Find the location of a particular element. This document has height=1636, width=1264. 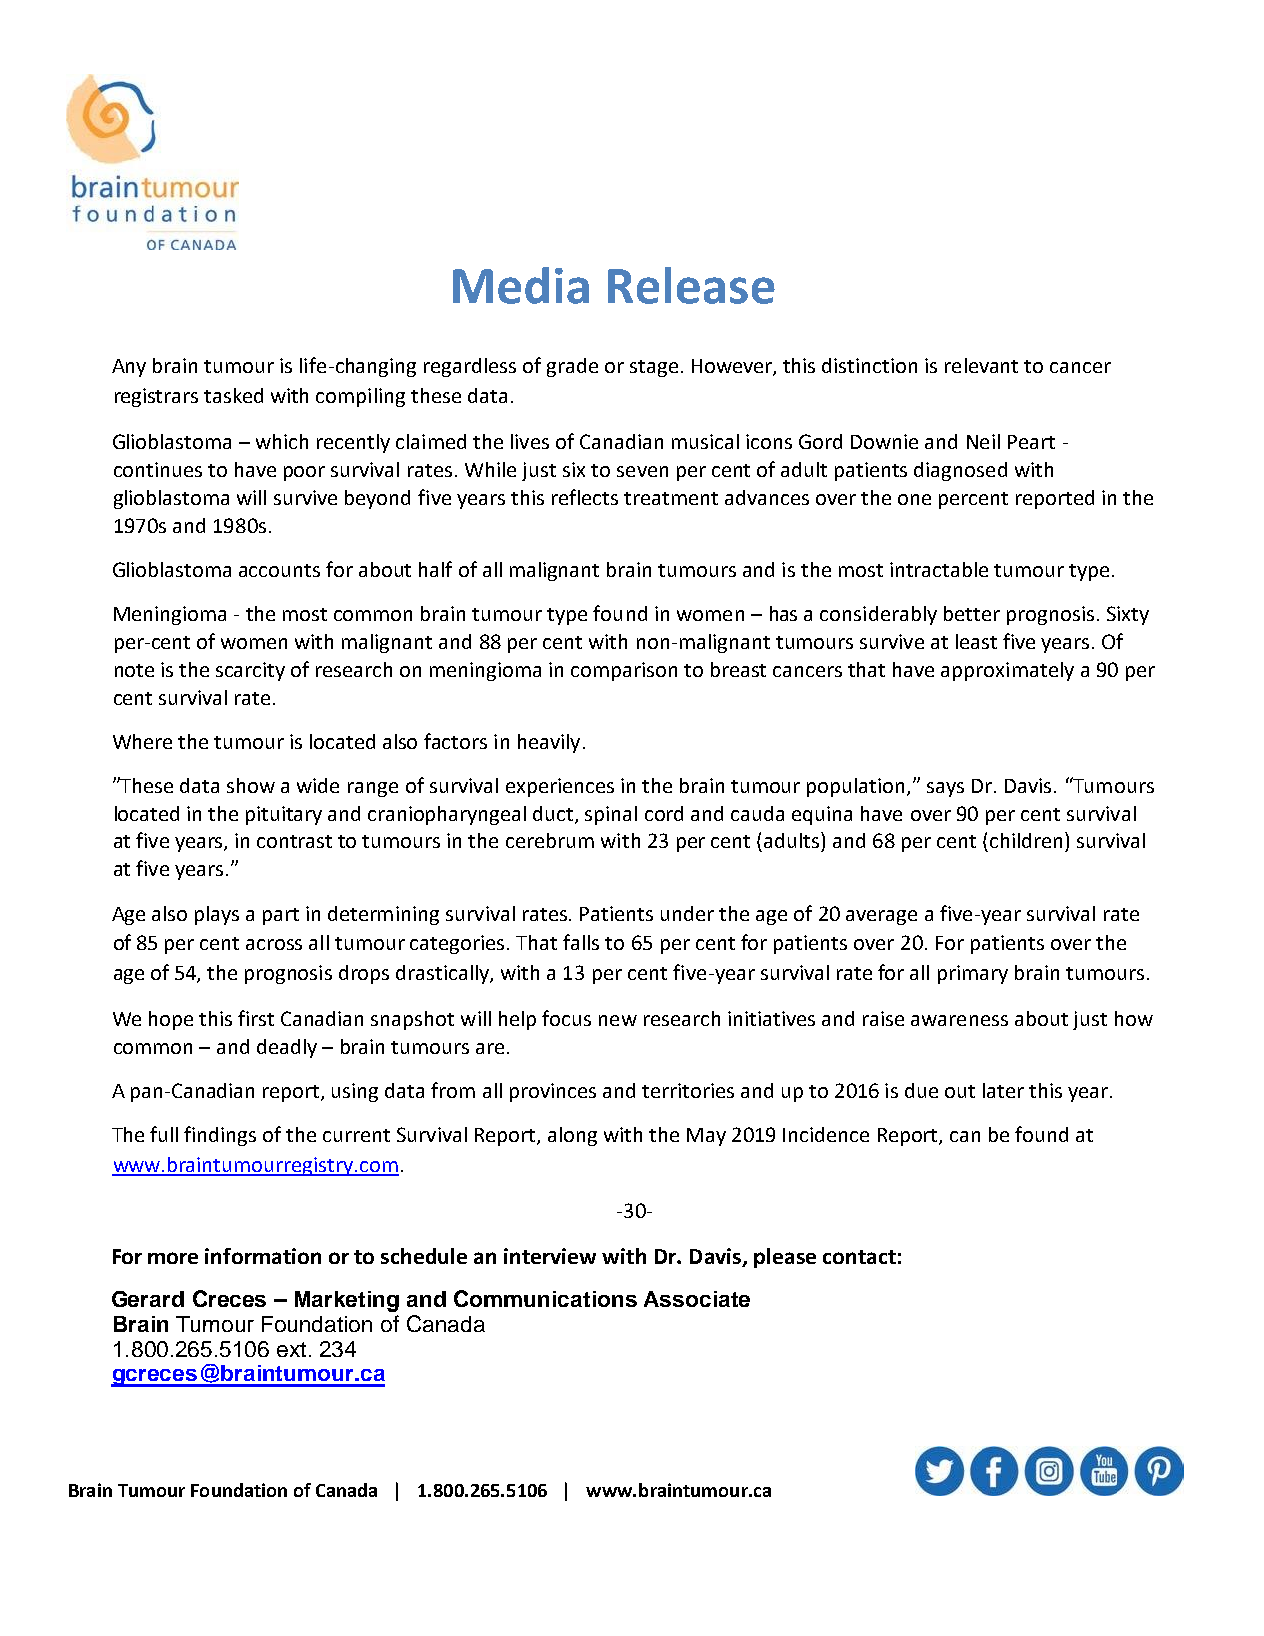

primary is located at coordinates (973, 974).
